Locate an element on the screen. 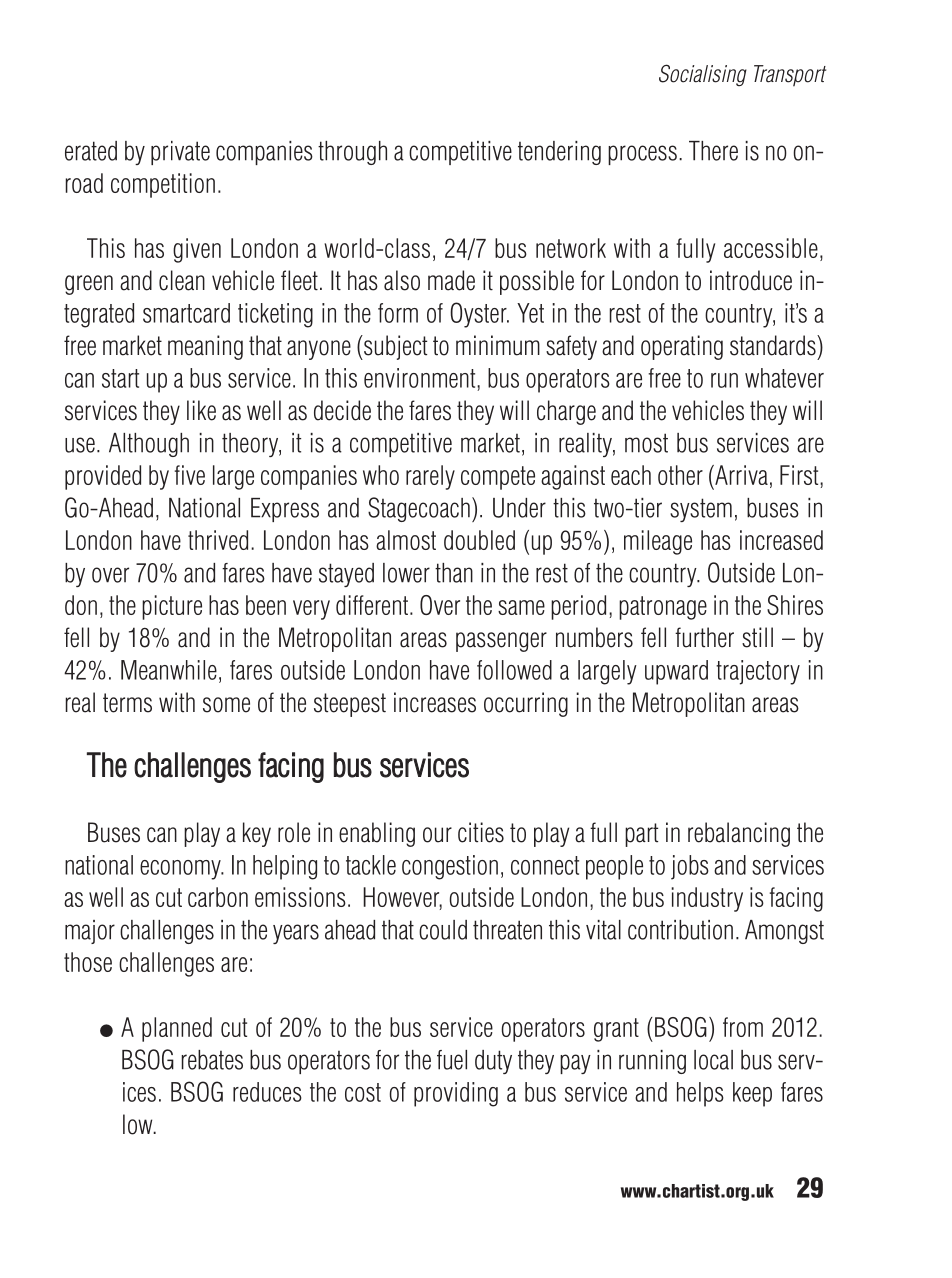 This screenshot has width=952, height=1278. private is located at coordinates (180, 153).
